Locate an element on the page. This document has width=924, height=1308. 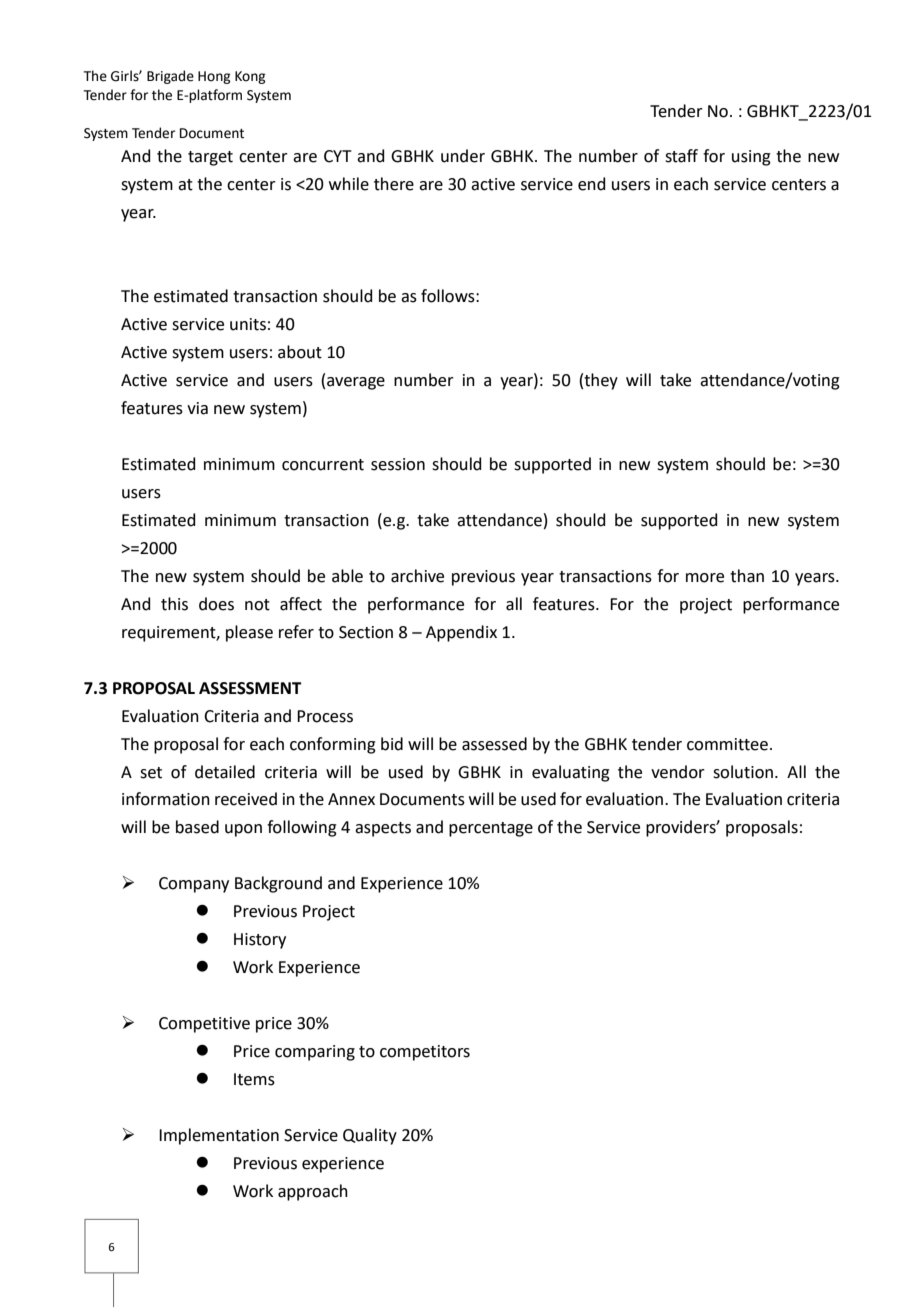
Appendix is located at coordinates (461, 633).
